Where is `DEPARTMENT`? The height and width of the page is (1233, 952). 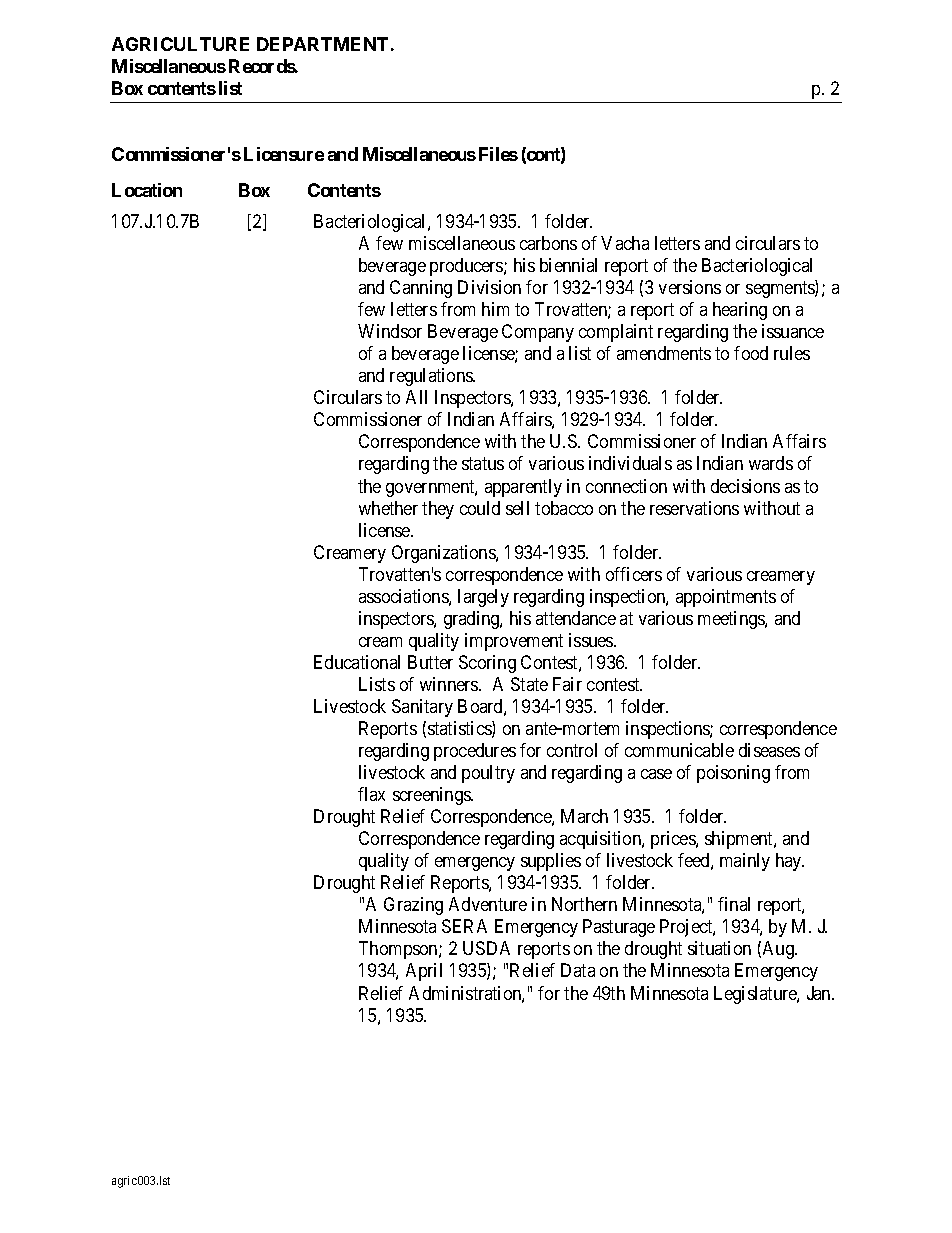 DEPARTMENT is located at coordinates (322, 44).
